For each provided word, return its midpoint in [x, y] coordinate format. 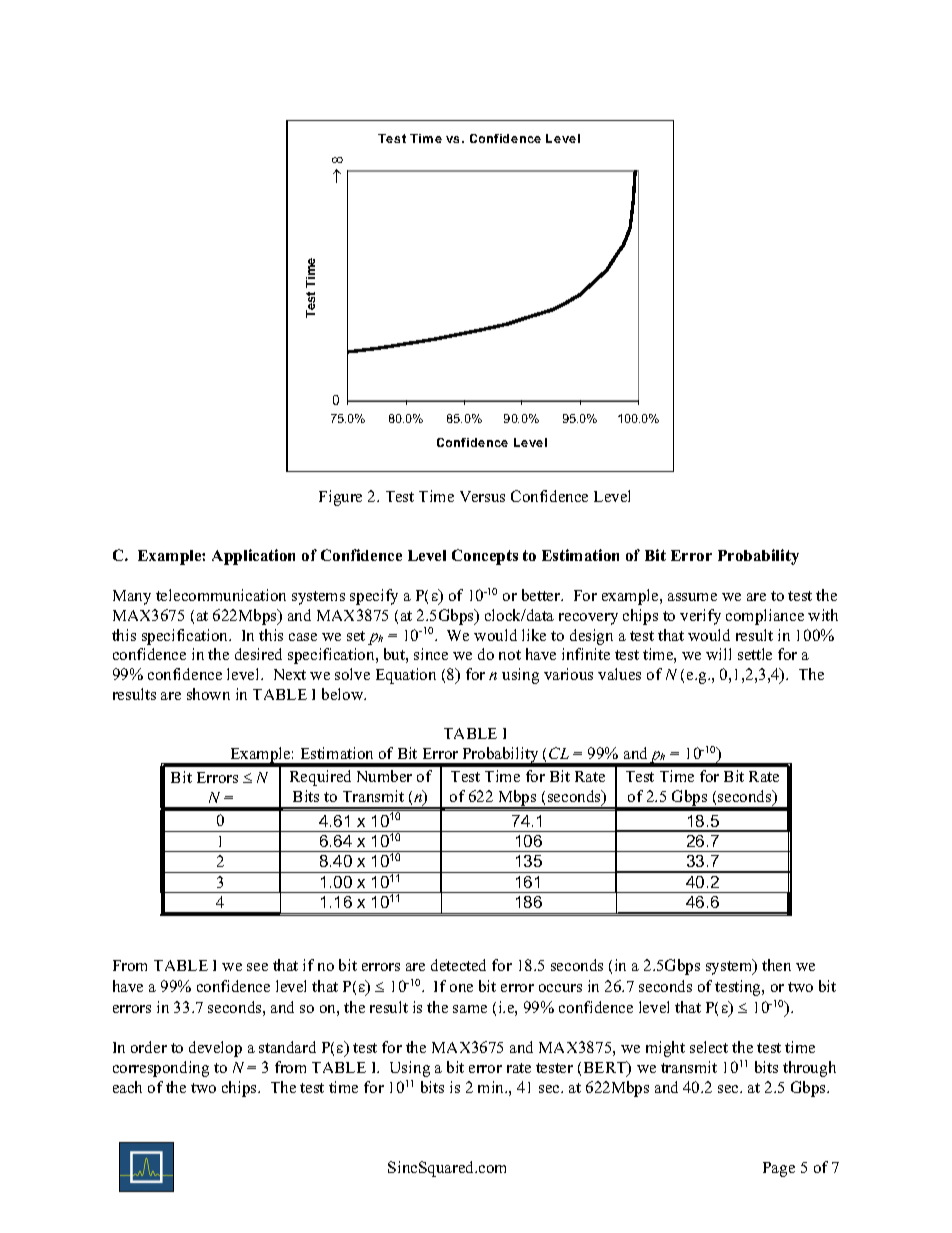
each [127, 1087]
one [461, 988]
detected [458, 965]
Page [779, 1169]
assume [692, 597]
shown [208, 694]
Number [384, 776]
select [709, 1047]
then [776, 965]
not [510, 655]
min [492, 1087]
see [257, 967]
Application [253, 557]
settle [755, 654]
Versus [482, 496]
